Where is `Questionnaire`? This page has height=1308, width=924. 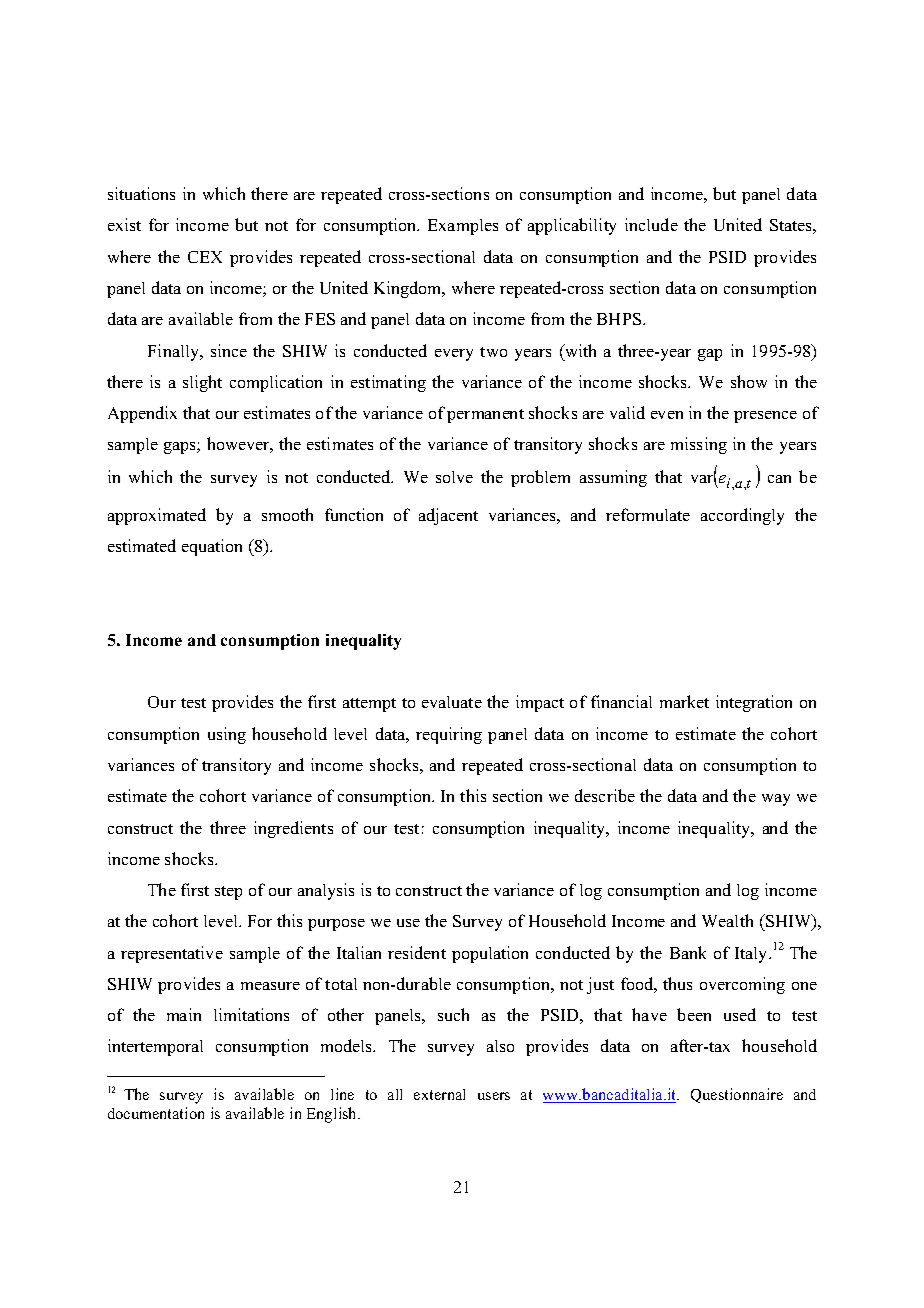 Questionnaire is located at coordinates (737, 1095).
